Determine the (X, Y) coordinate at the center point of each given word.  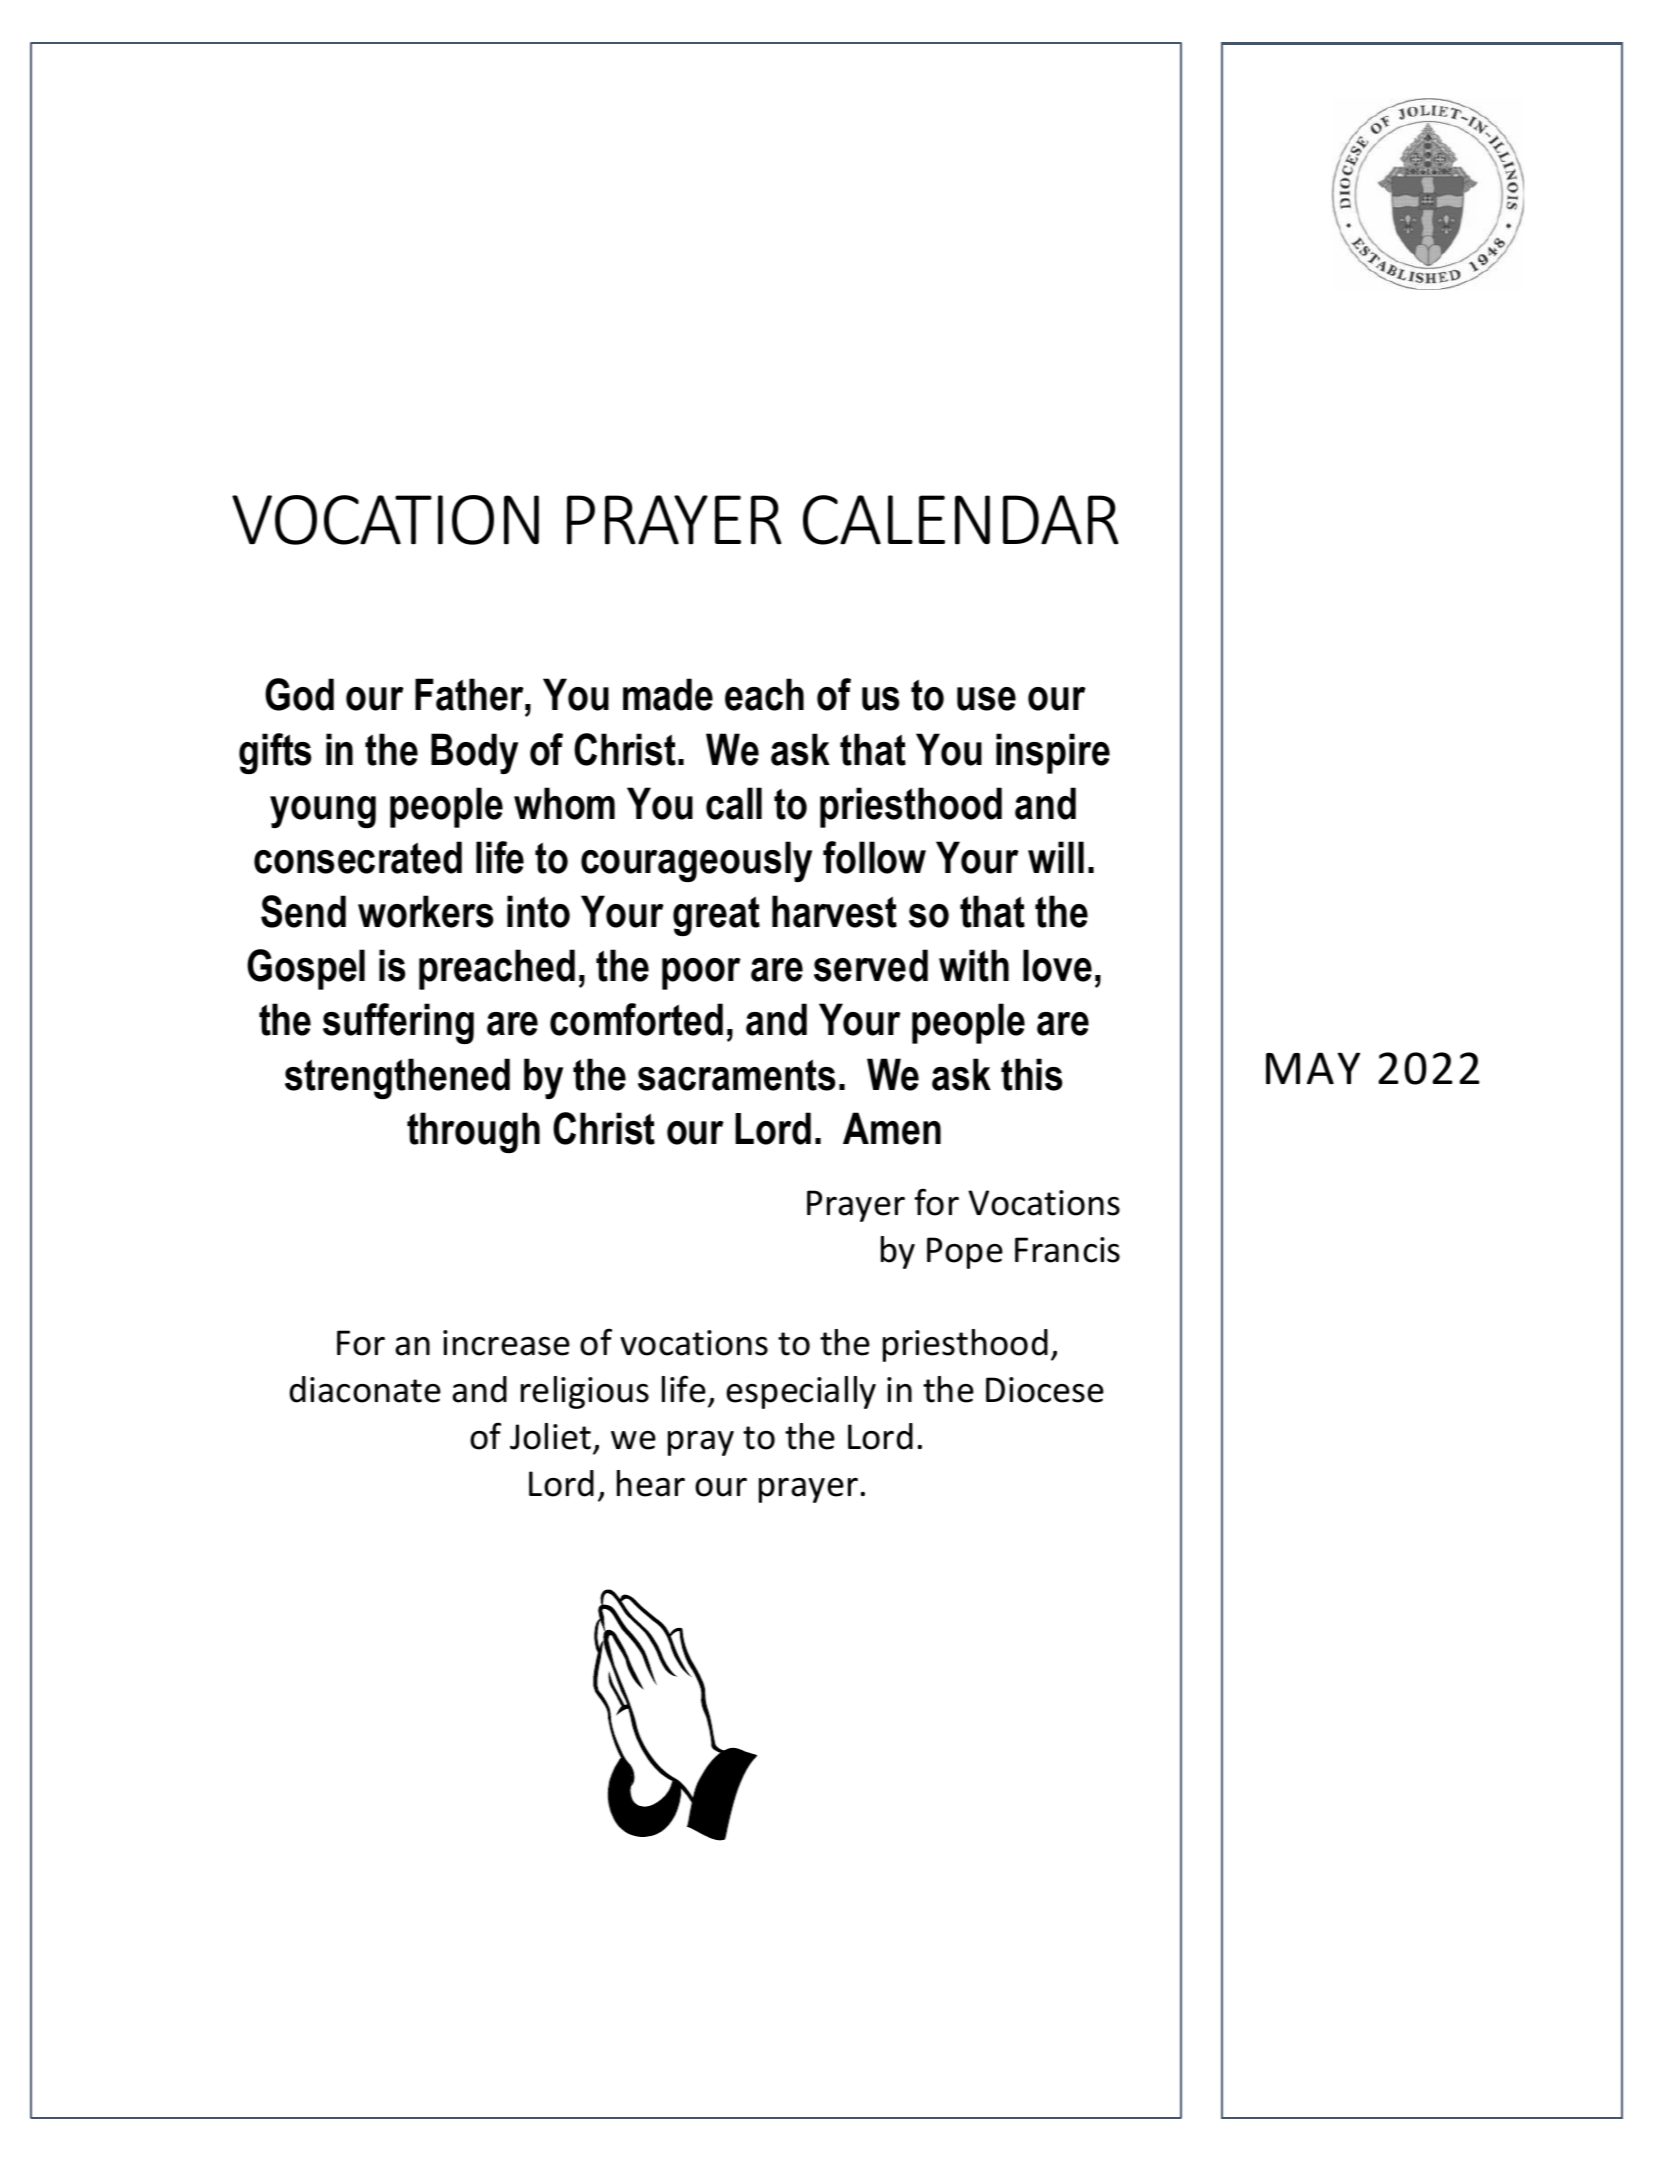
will (1056, 857)
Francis (1067, 1250)
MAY (1313, 1068)
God (299, 694)
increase (506, 1343)
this (1031, 1074)
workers (425, 911)
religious (585, 1392)
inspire (1053, 753)
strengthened (397, 1078)
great (716, 916)
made (668, 694)
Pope (965, 1253)
